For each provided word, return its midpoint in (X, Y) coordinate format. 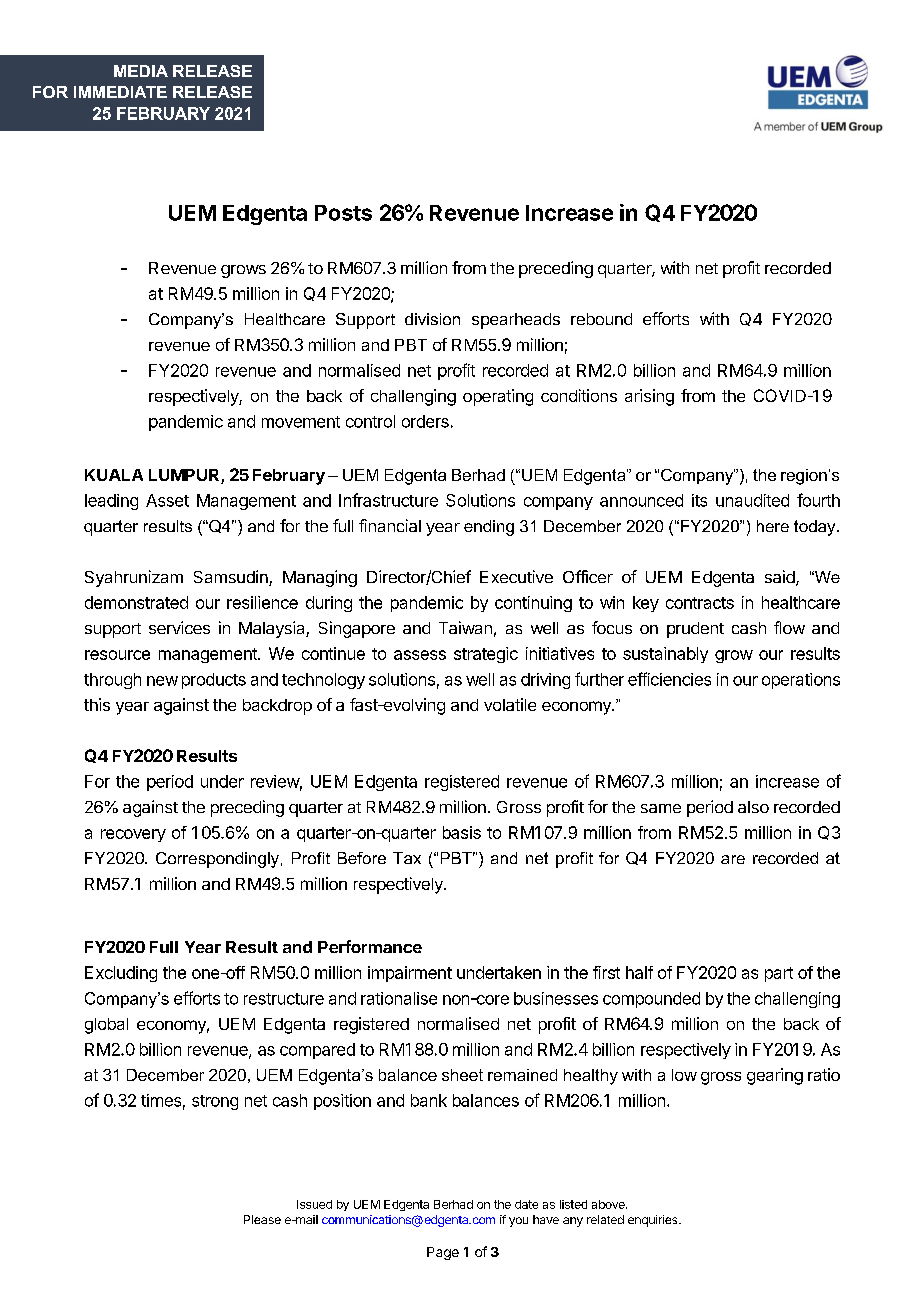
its (699, 500)
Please (262, 1219)
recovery (133, 835)
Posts (343, 213)
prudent (695, 630)
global (106, 1026)
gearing (775, 1076)
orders (425, 421)
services (179, 627)
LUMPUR (185, 476)
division (432, 319)
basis (462, 832)
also (753, 807)
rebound (601, 319)
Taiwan (465, 627)
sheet (462, 1075)
